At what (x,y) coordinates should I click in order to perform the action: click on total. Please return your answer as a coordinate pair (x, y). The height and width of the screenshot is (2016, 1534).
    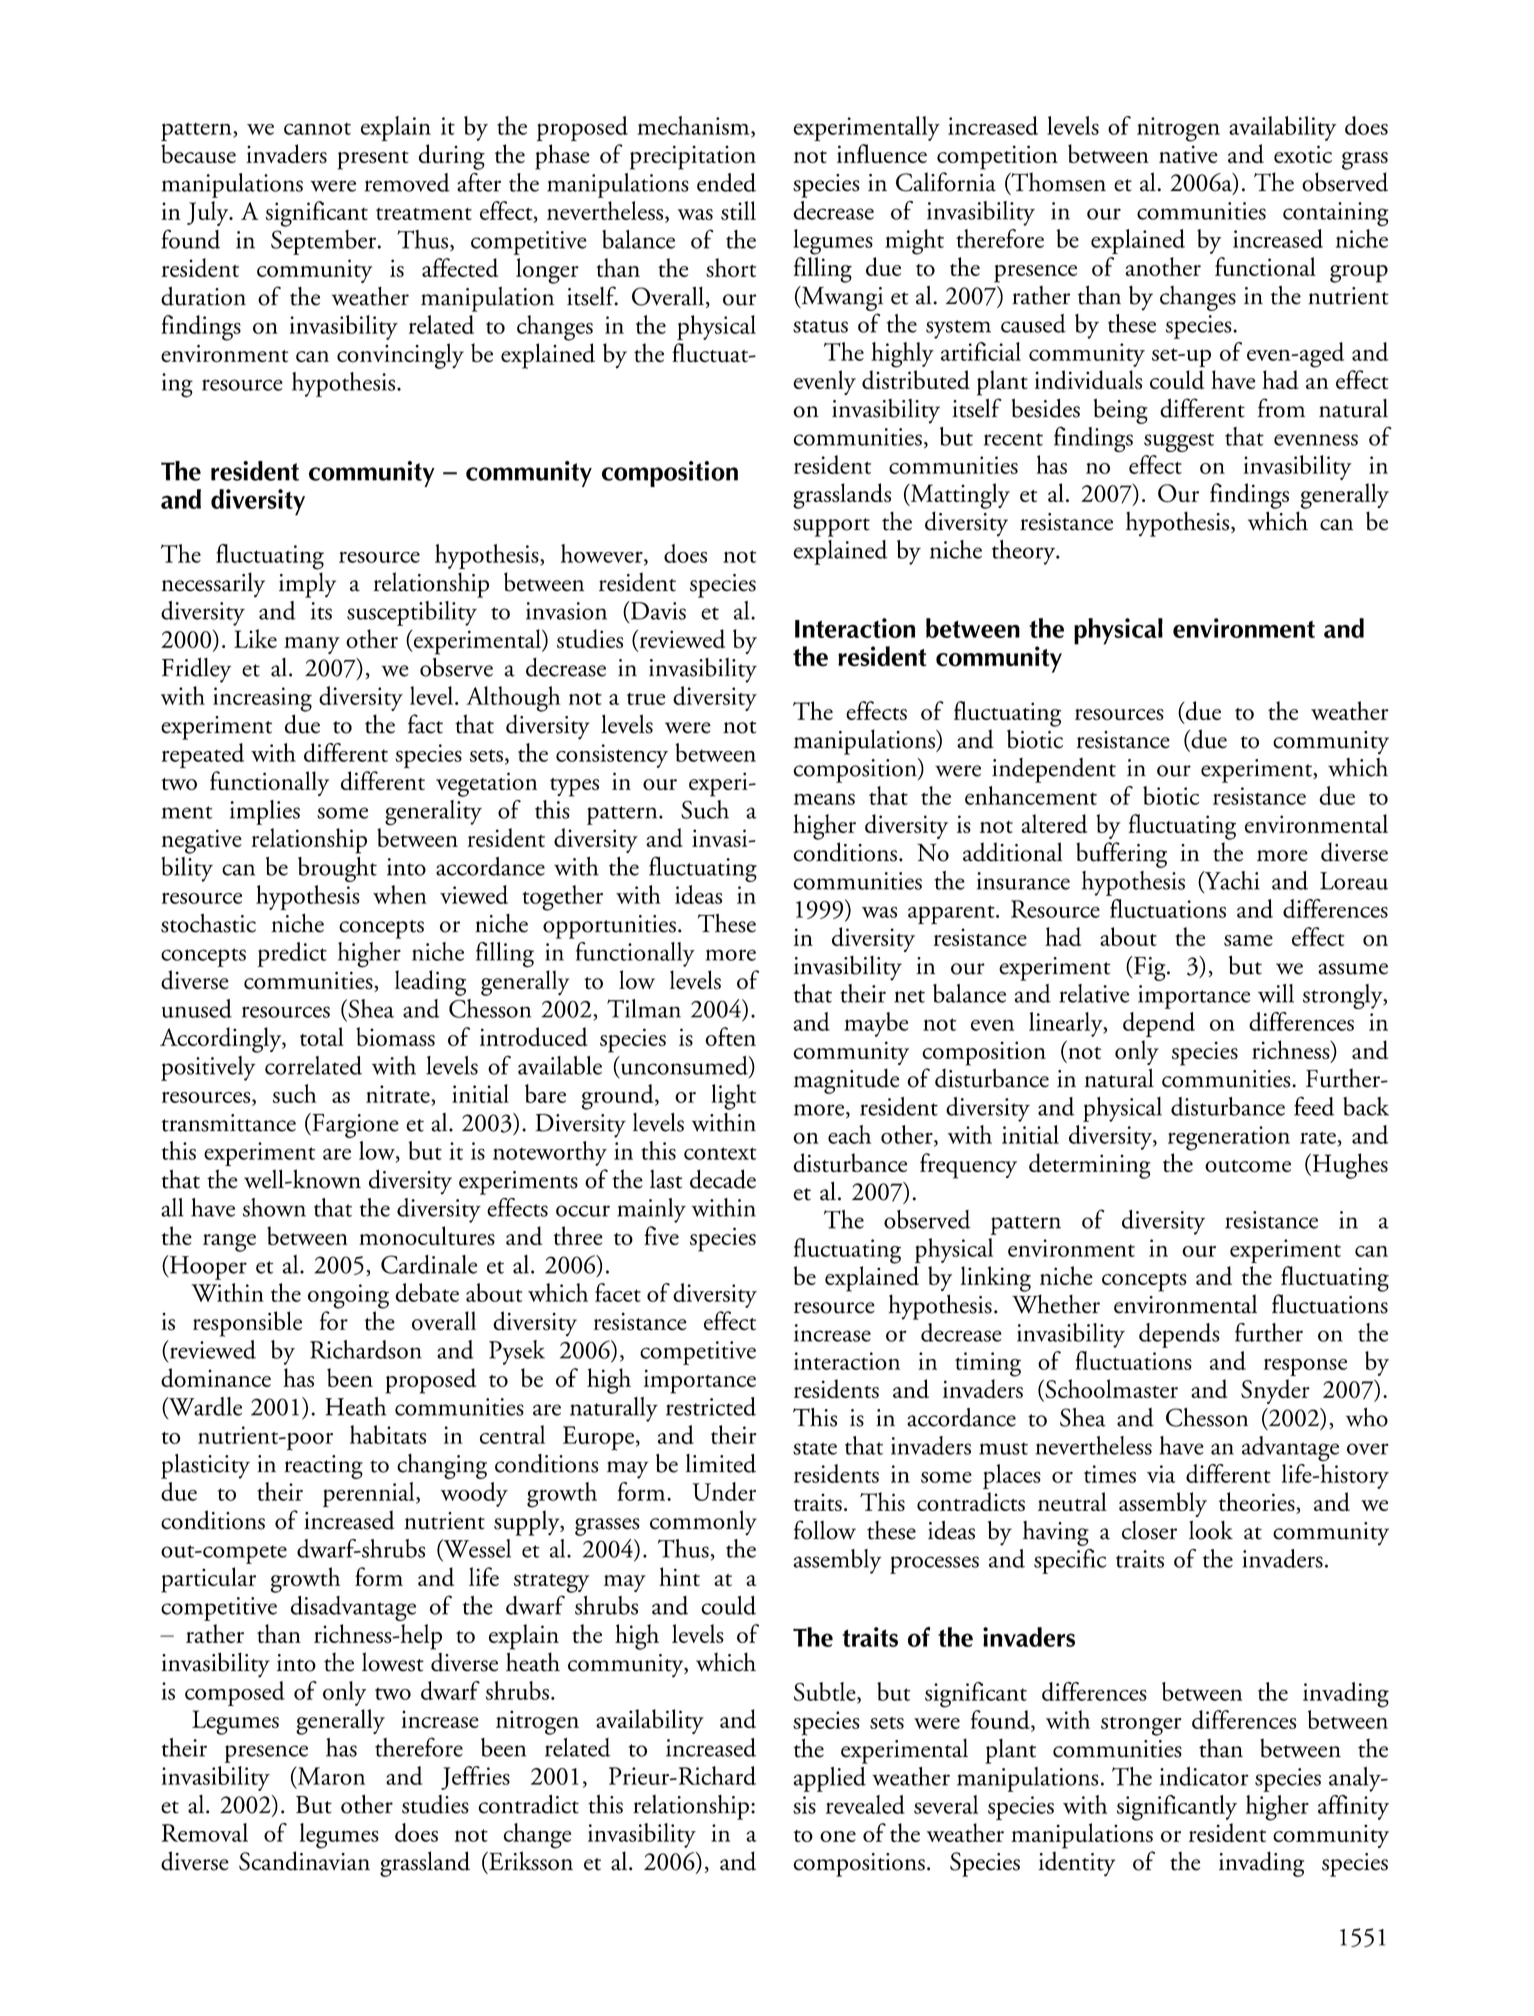
    Looking at the image, I should click on (322, 1036).
